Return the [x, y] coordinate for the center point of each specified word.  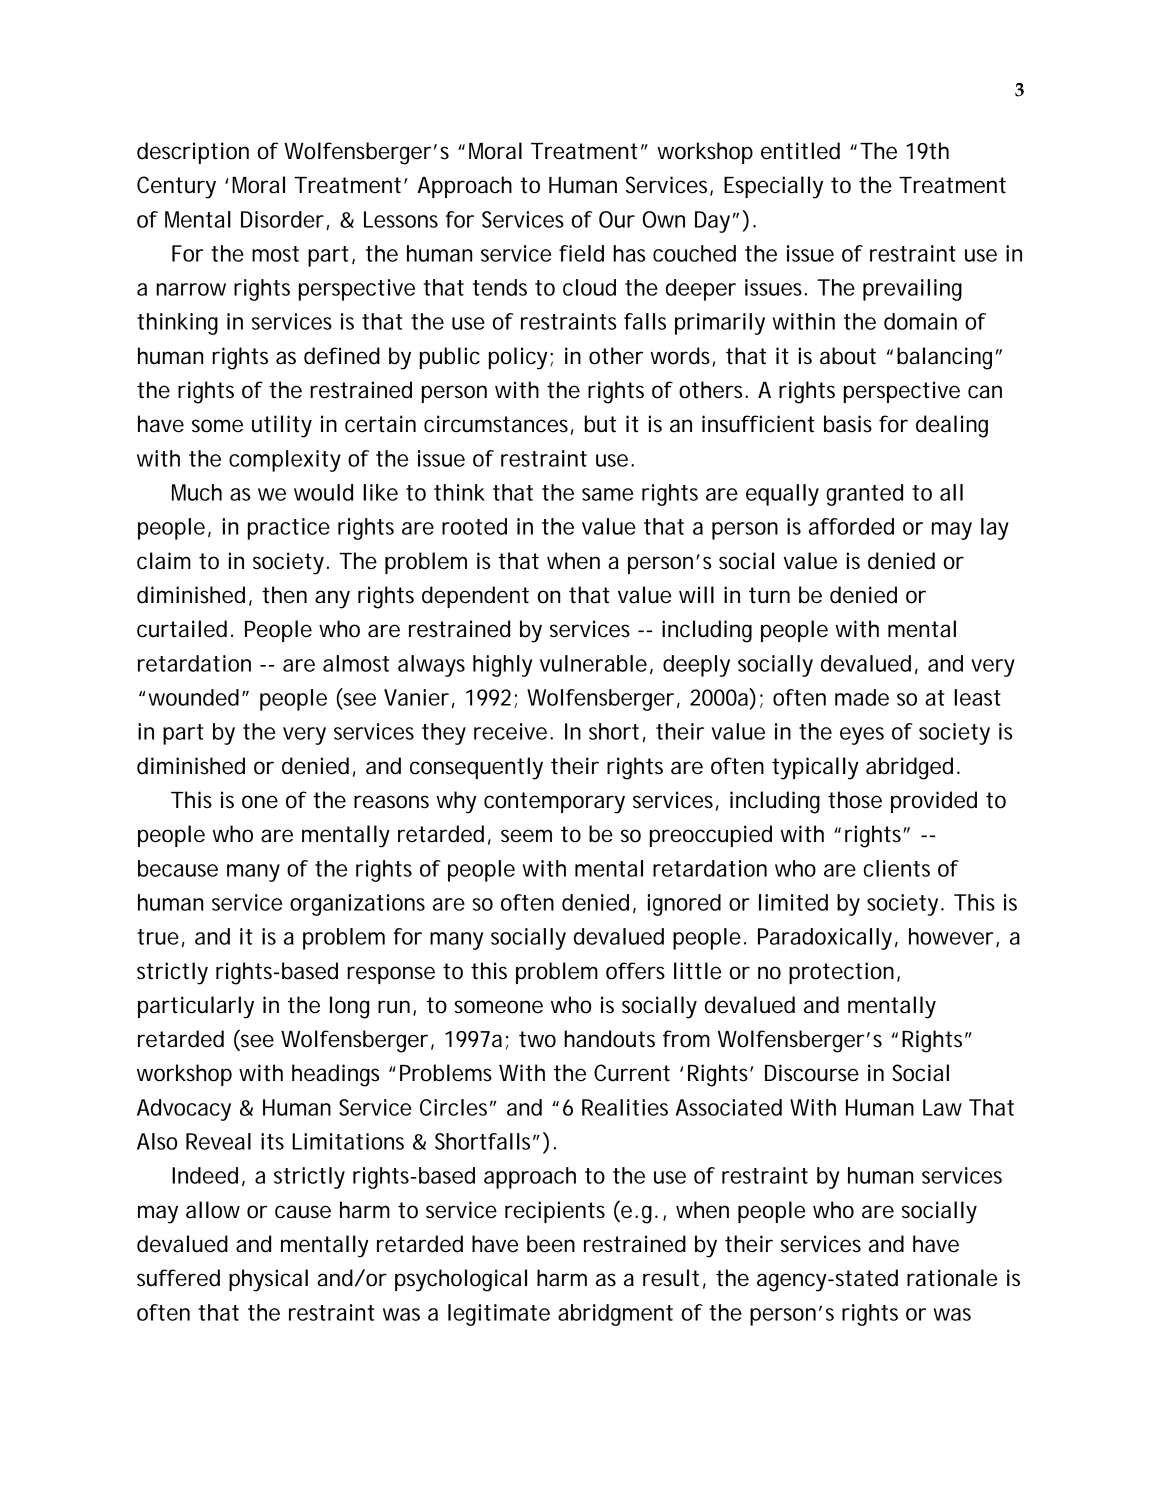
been [551, 1244]
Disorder [282, 219]
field [581, 253]
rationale [952, 1278]
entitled [800, 151]
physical [268, 1280]
